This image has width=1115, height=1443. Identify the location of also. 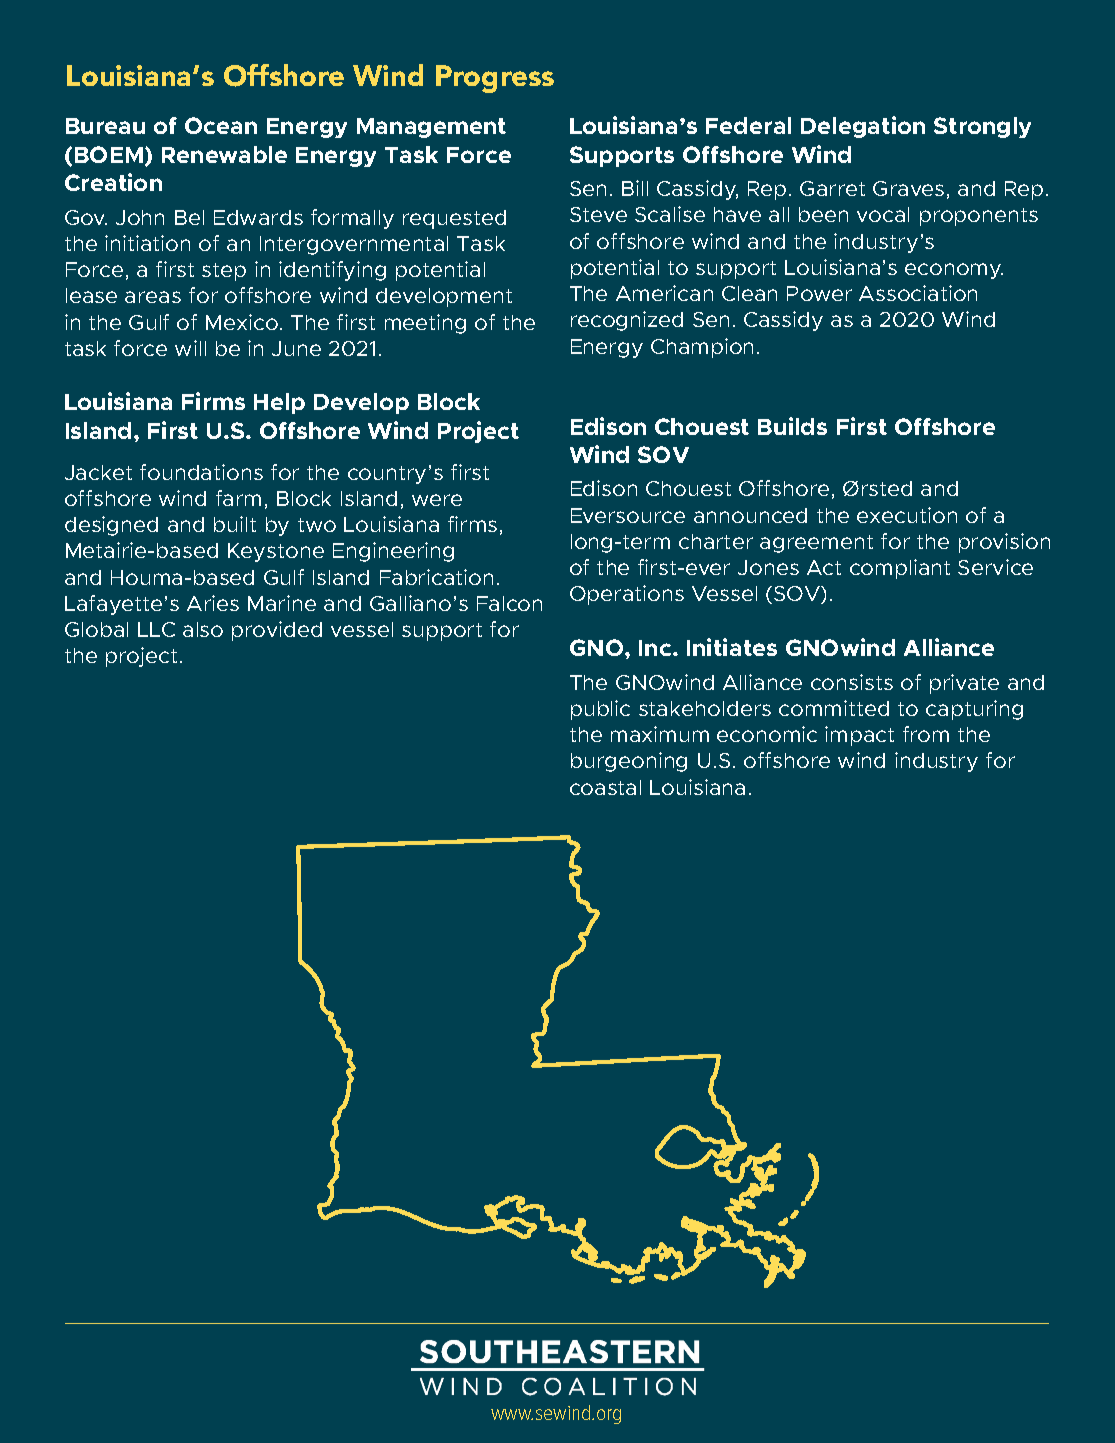
(203, 629).
